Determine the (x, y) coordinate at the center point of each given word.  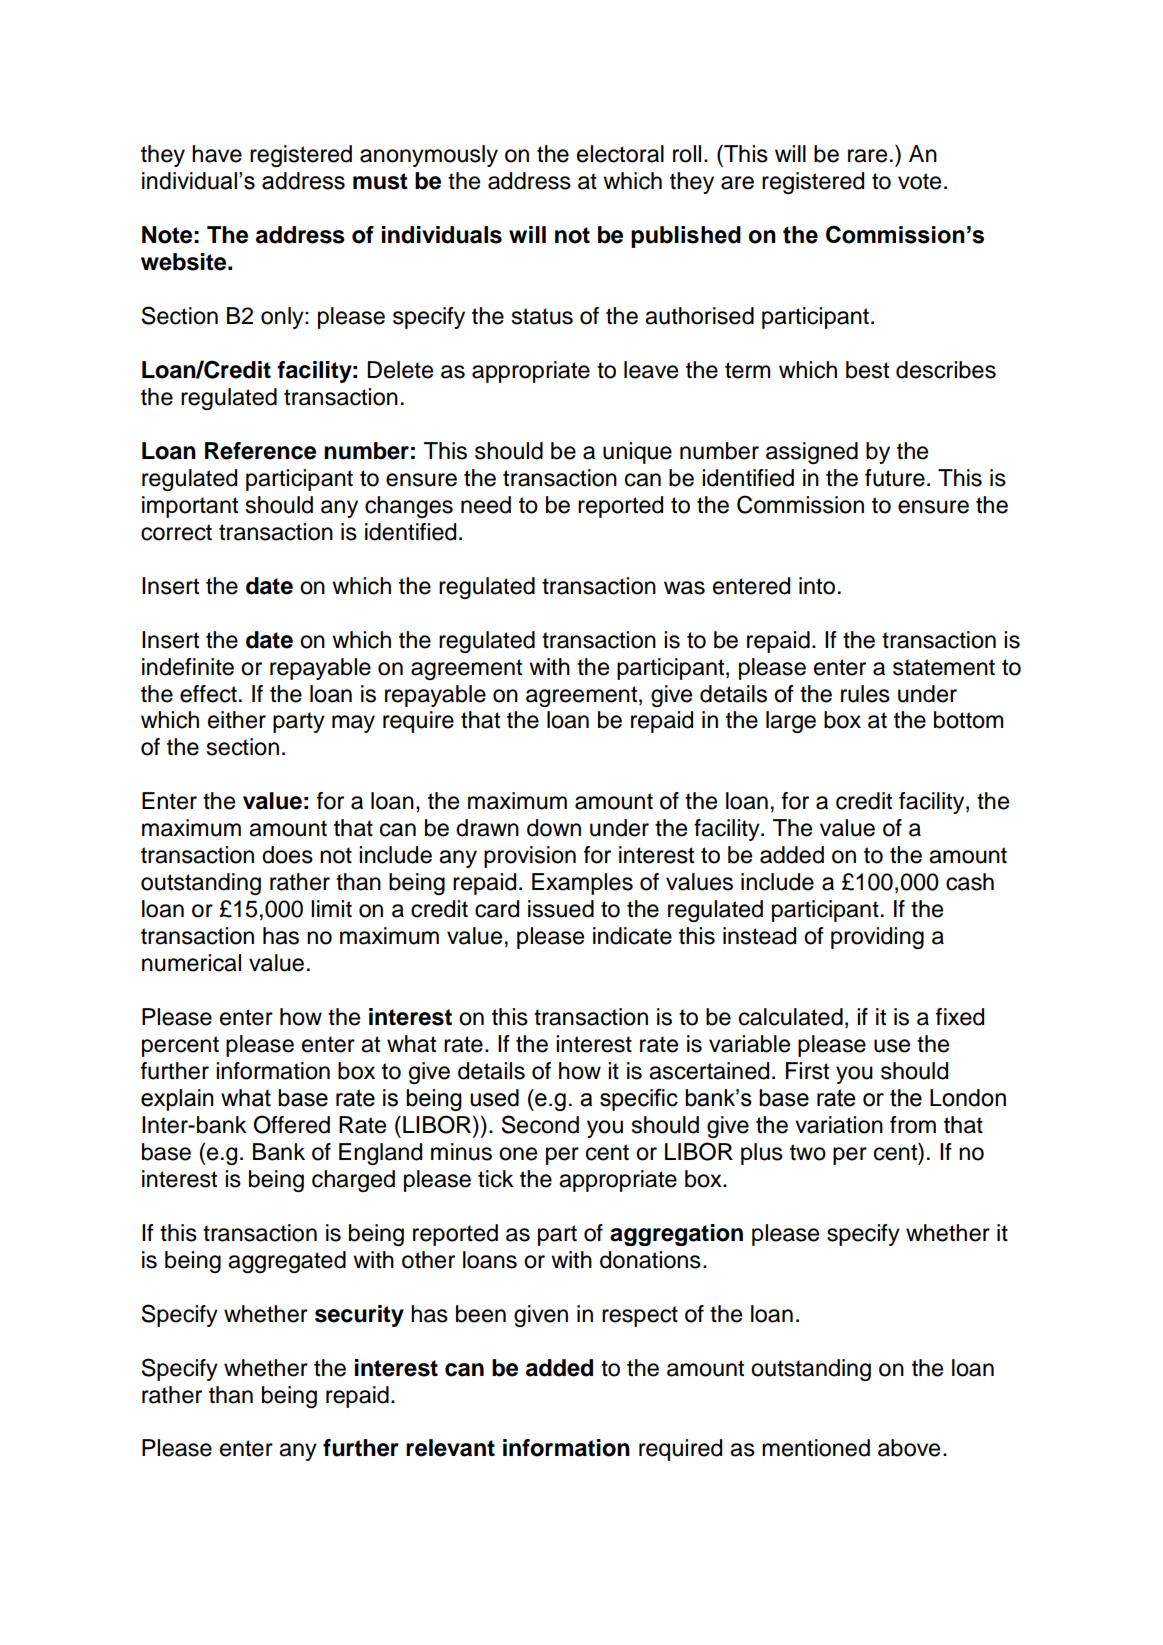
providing (877, 938)
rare (867, 156)
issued (561, 909)
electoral (620, 154)
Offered (292, 1124)
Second (540, 1124)
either (237, 720)
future (895, 478)
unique (637, 453)
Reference (260, 451)
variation (839, 1125)
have (217, 154)
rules (865, 694)
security (359, 1316)
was (684, 588)
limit (331, 908)
